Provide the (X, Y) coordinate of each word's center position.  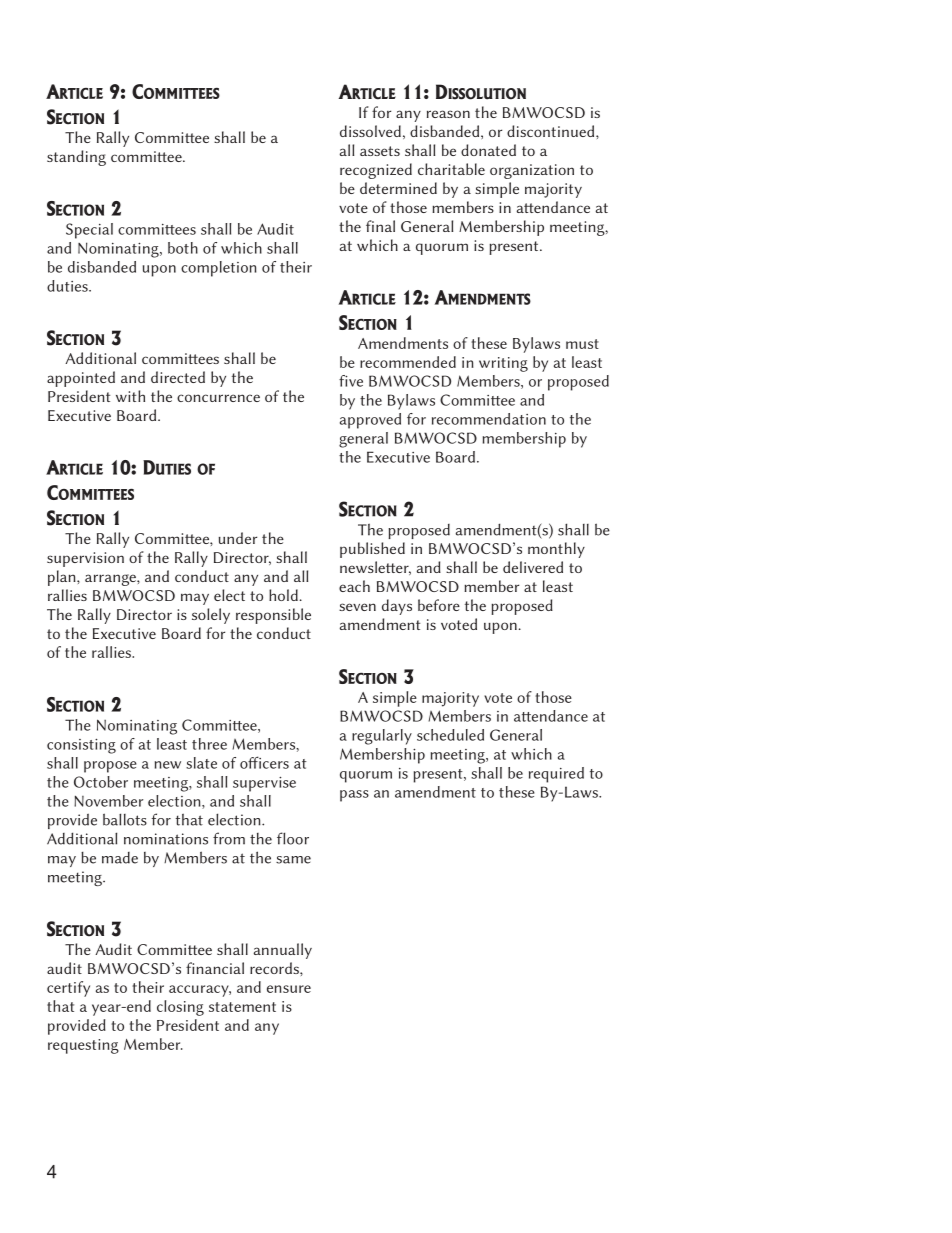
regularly (382, 737)
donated (488, 150)
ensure (289, 989)
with (130, 396)
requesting (83, 1046)
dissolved (370, 131)
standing (76, 158)
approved (370, 421)
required (556, 775)
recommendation (489, 419)
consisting (81, 746)
